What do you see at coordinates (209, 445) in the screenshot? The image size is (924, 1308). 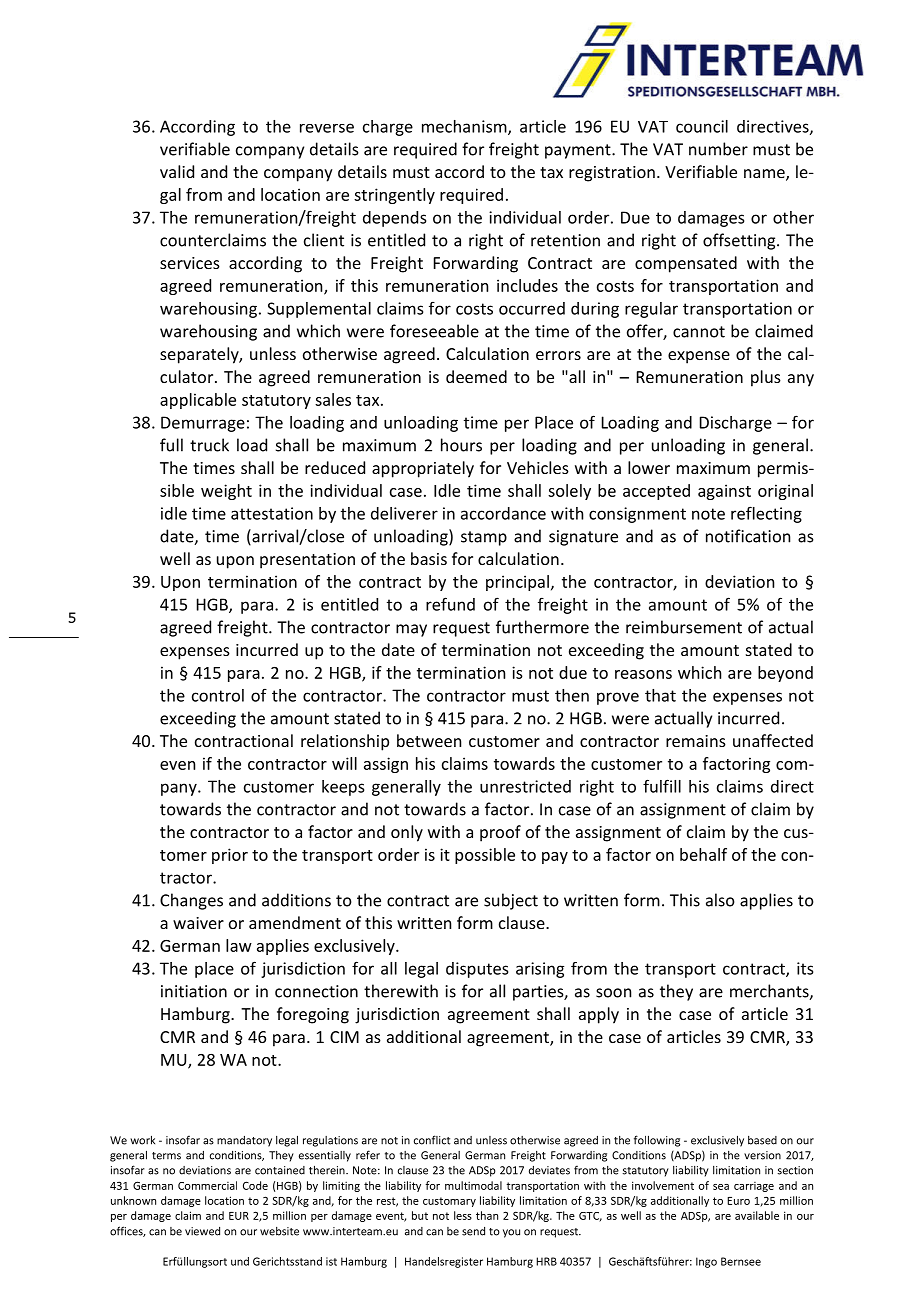 I see `truck` at bounding box center [209, 445].
